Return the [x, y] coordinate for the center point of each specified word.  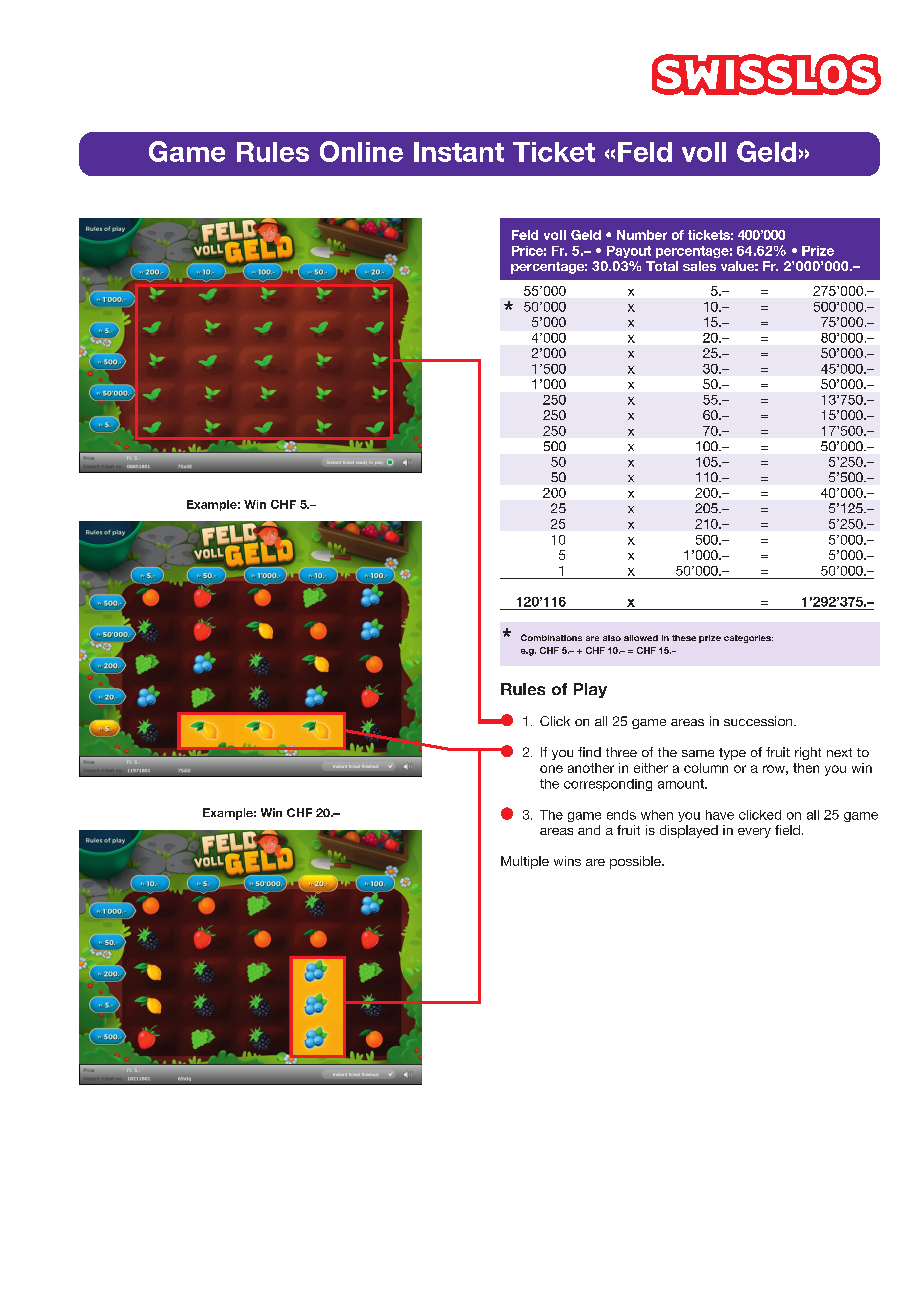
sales [699, 266]
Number [642, 235]
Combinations [551, 637]
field [787, 830]
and [589, 830]
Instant [459, 152]
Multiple [525, 862]
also [612, 638]
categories [748, 639]
